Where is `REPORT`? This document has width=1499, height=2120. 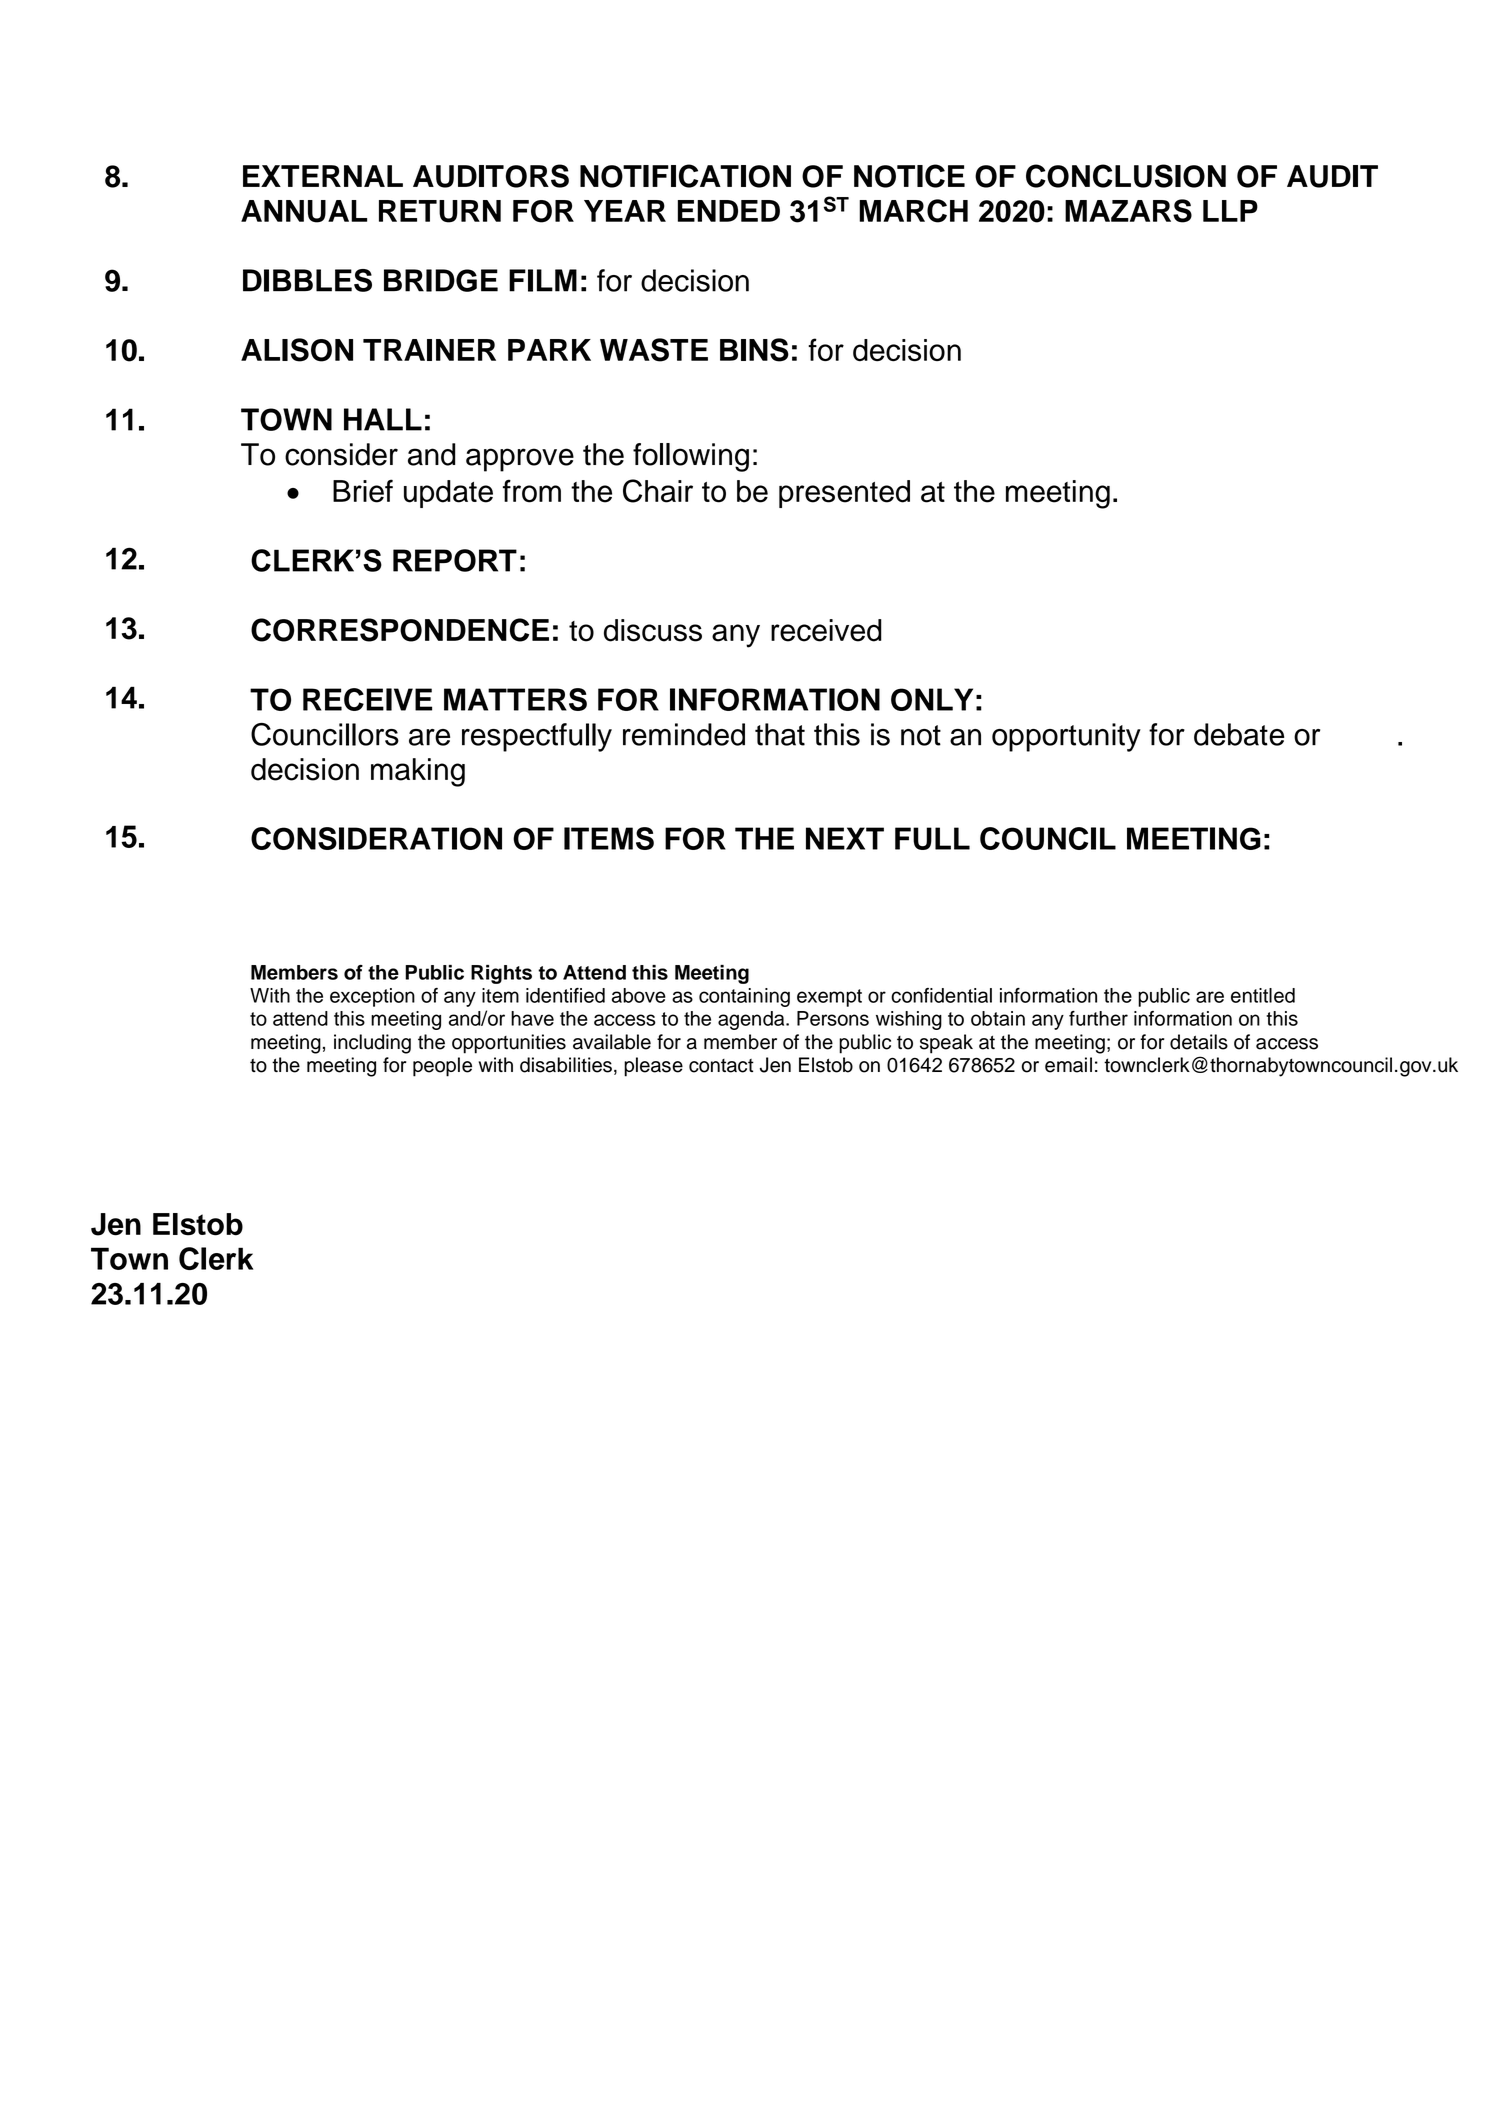
REPORT is located at coordinates (455, 560).
